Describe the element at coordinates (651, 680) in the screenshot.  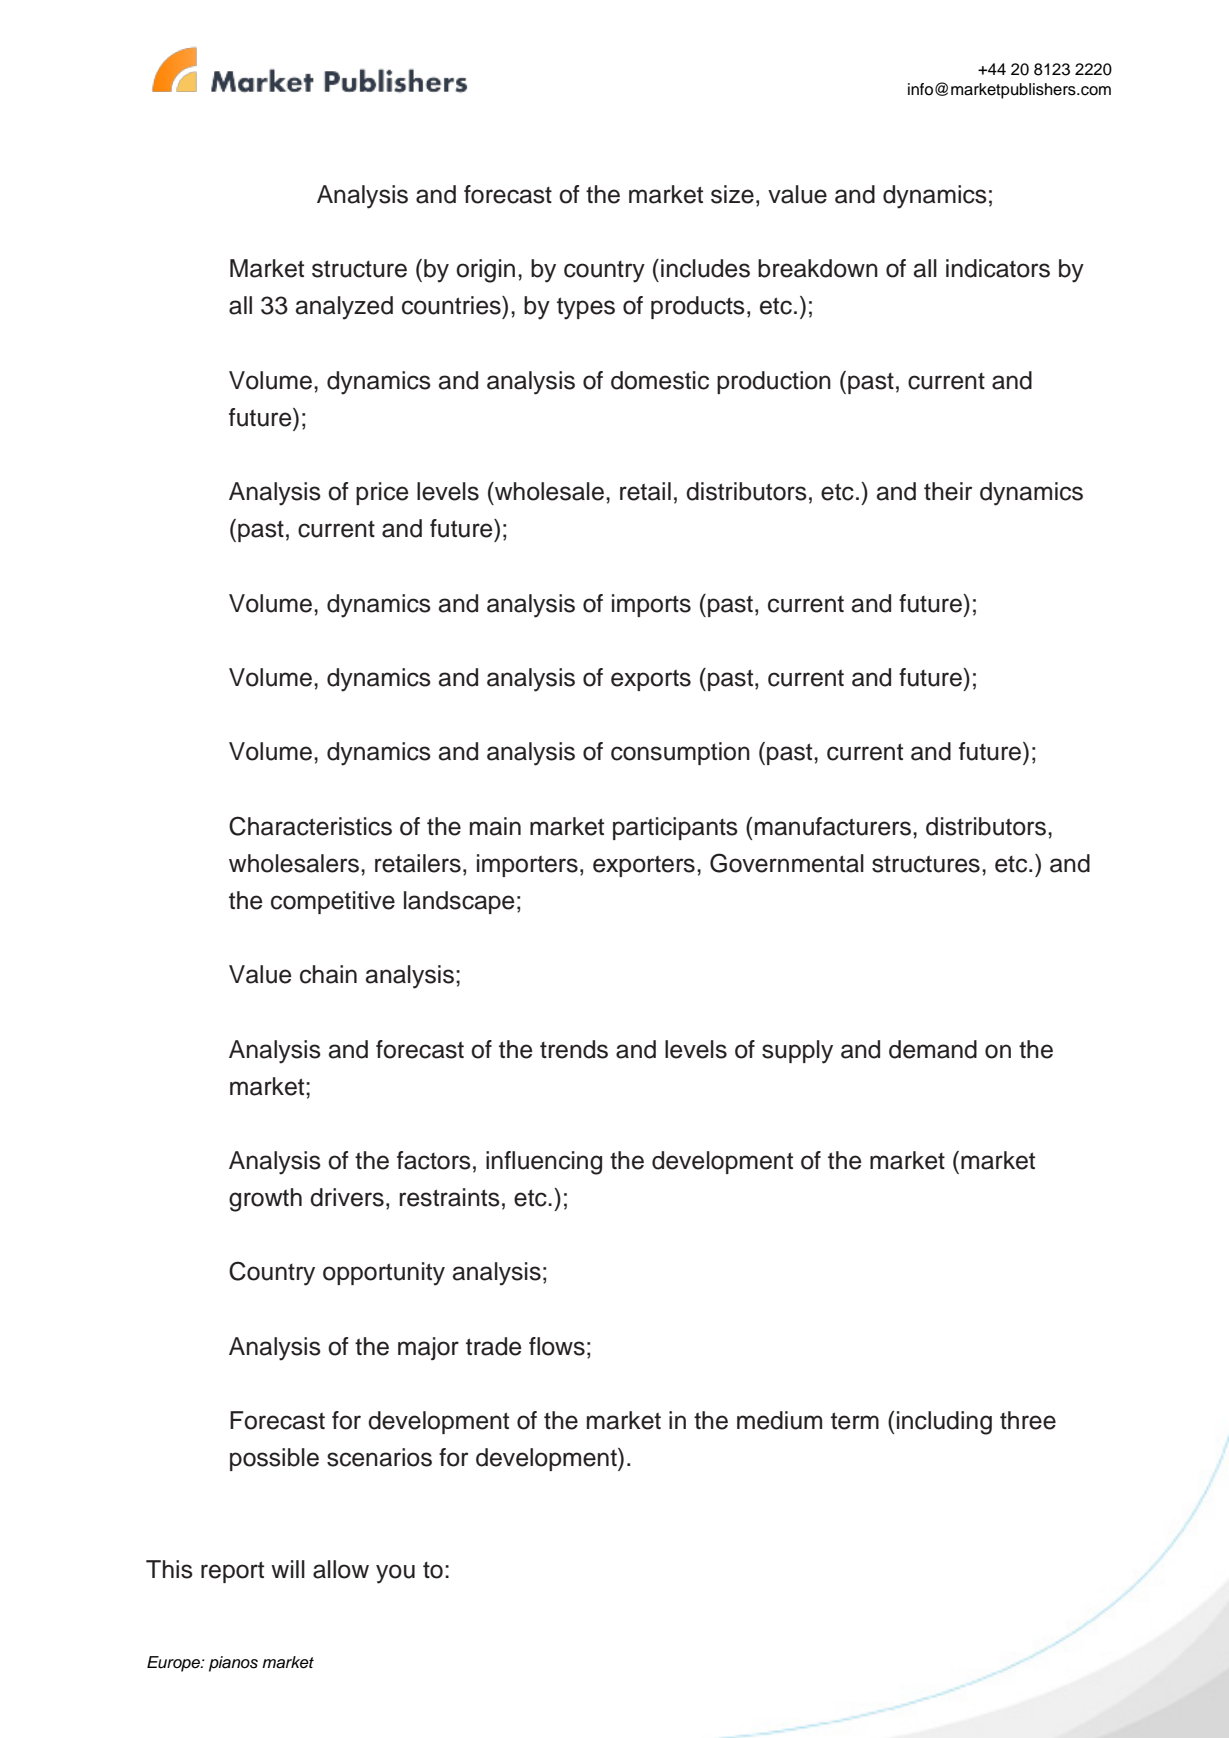
I see `exports` at that location.
